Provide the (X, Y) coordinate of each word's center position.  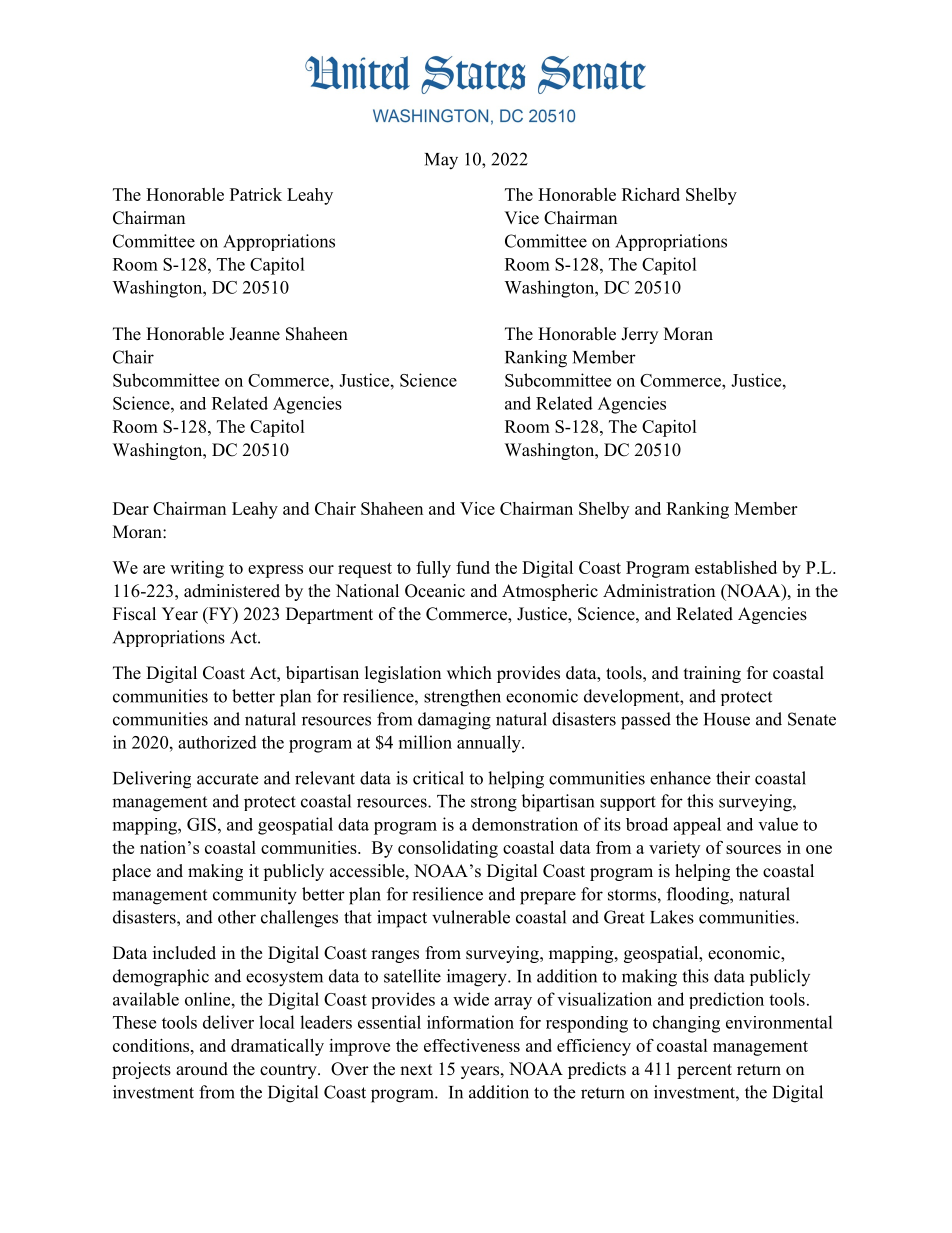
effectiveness (472, 1045)
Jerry (639, 335)
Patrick (256, 194)
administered (232, 591)
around (202, 1069)
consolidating (448, 849)
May (441, 161)
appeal (697, 826)
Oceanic (435, 591)
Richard (651, 194)
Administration (659, 591)
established (736, 567)
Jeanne (254, 334)
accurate (227, 779)
